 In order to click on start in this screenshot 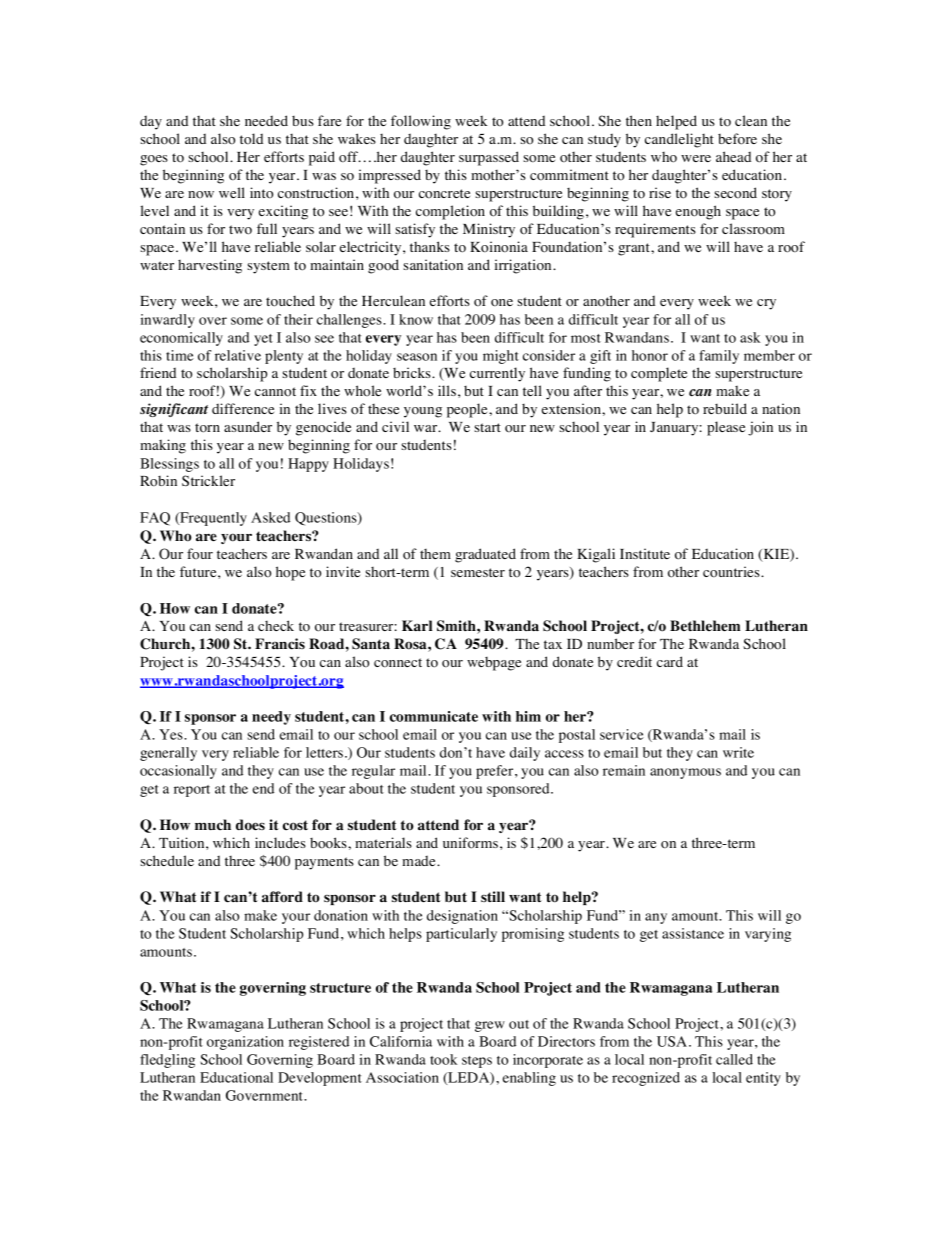, I will do `click(487, 427)`.
